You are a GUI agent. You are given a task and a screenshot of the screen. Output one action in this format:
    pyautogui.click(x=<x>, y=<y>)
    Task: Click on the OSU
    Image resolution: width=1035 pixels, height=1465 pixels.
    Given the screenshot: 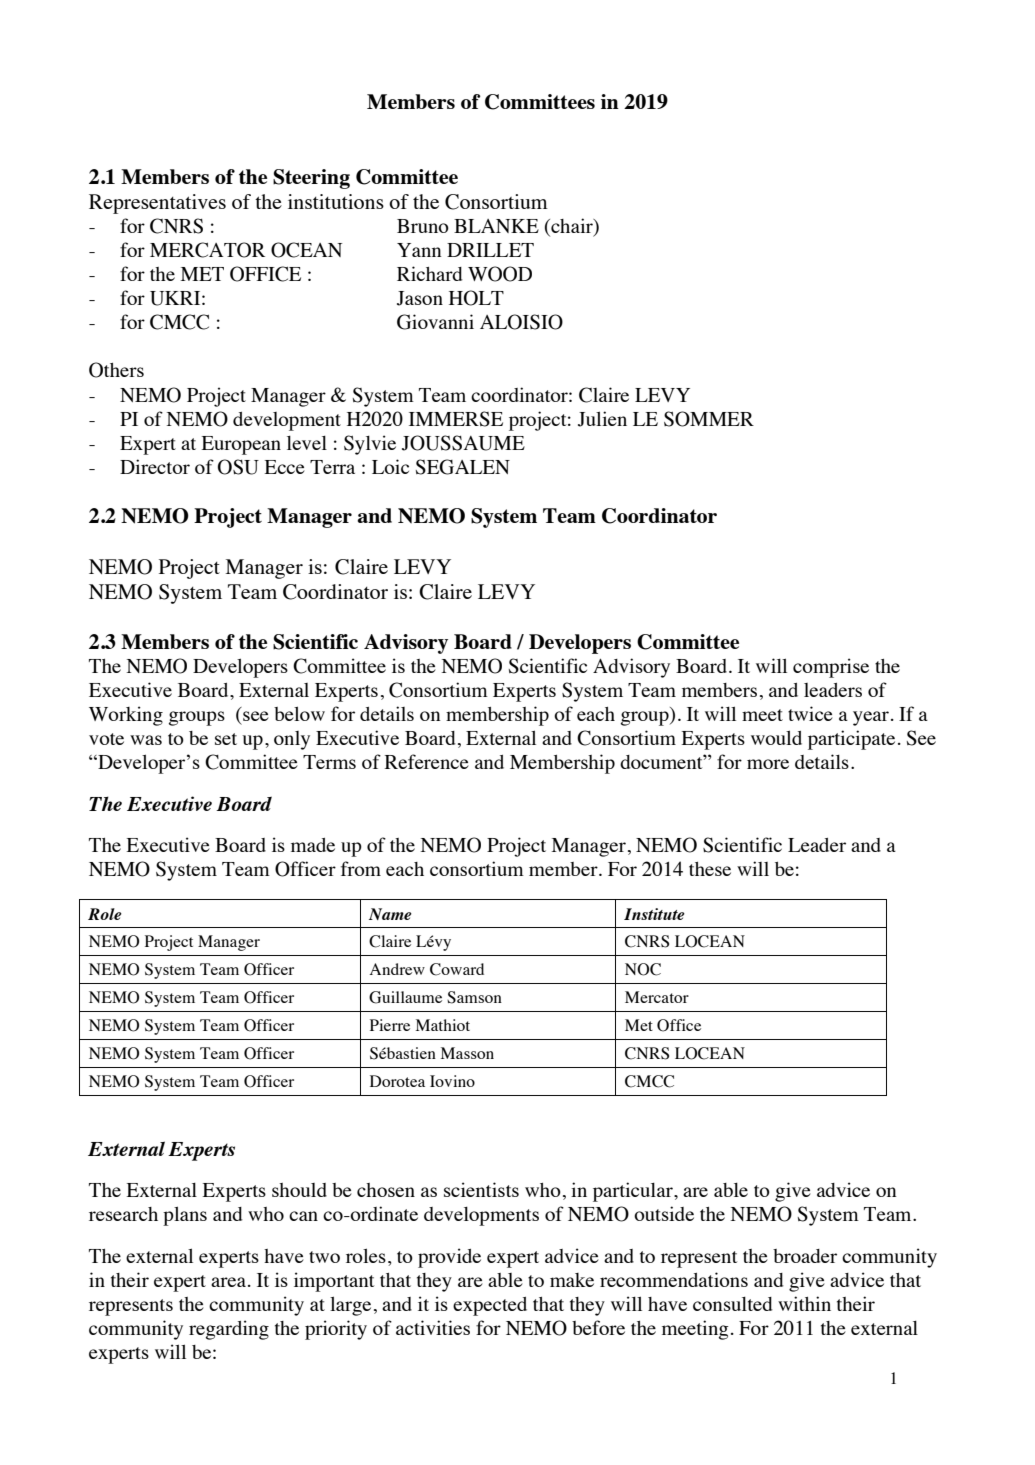 What is the action you would take?
    pyautogui.click(x=238, y=467)
